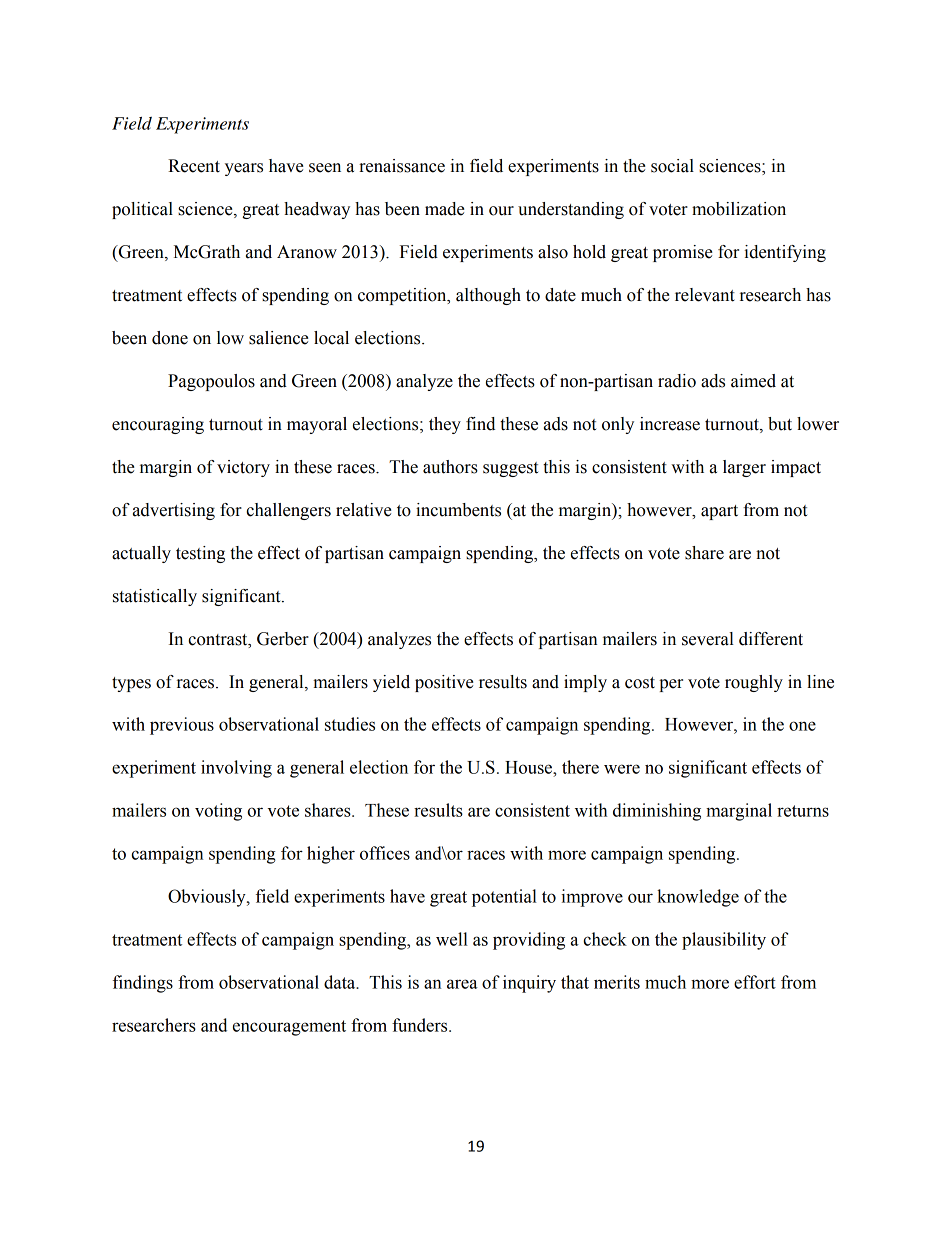 The height and width of the image is (1233, 952). Describe the element at coordinates (289, 1028) in the image. I see `encouragement` at that location.
